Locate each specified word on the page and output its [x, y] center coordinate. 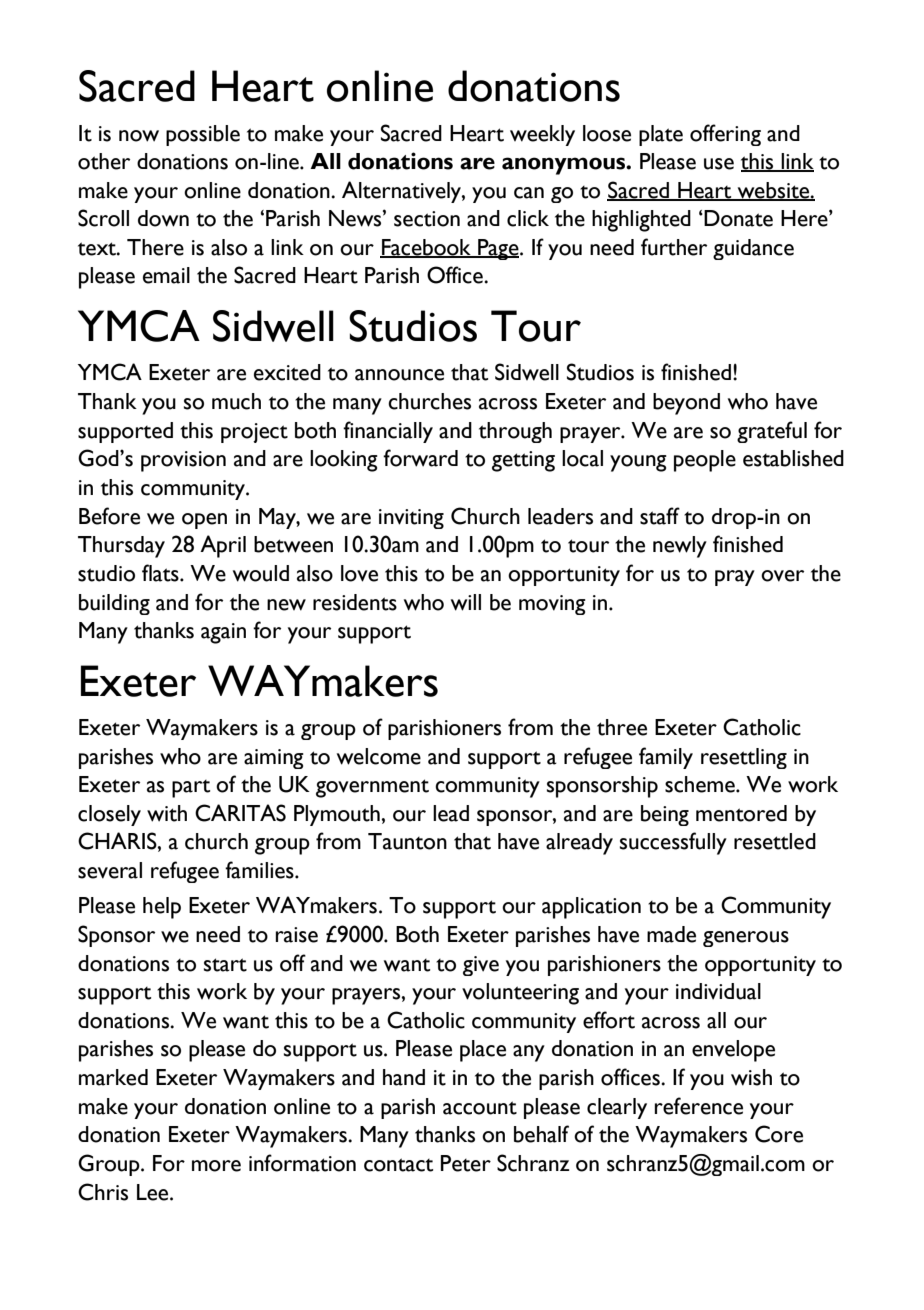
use [719, 164]
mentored [741, 813]
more [216, 1166]
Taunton [407, 841]
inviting [411, 519]
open [204, 521]
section [427, 219]
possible [203, 135]
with [167, 813]
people [705, 461]
